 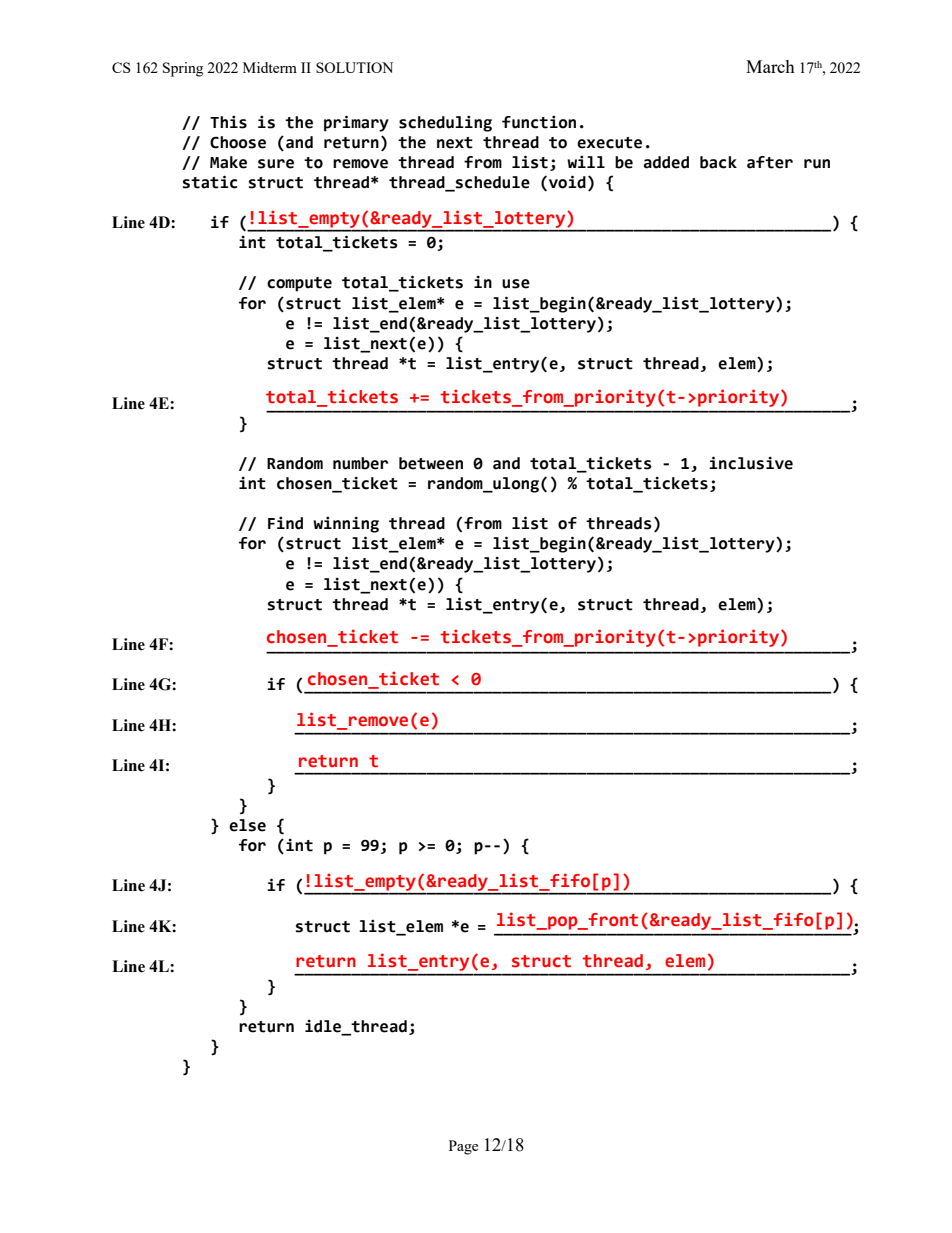 What do you see at coordinates (718, 162) in the document?
I see `back` at bounding box center [718, 162].
